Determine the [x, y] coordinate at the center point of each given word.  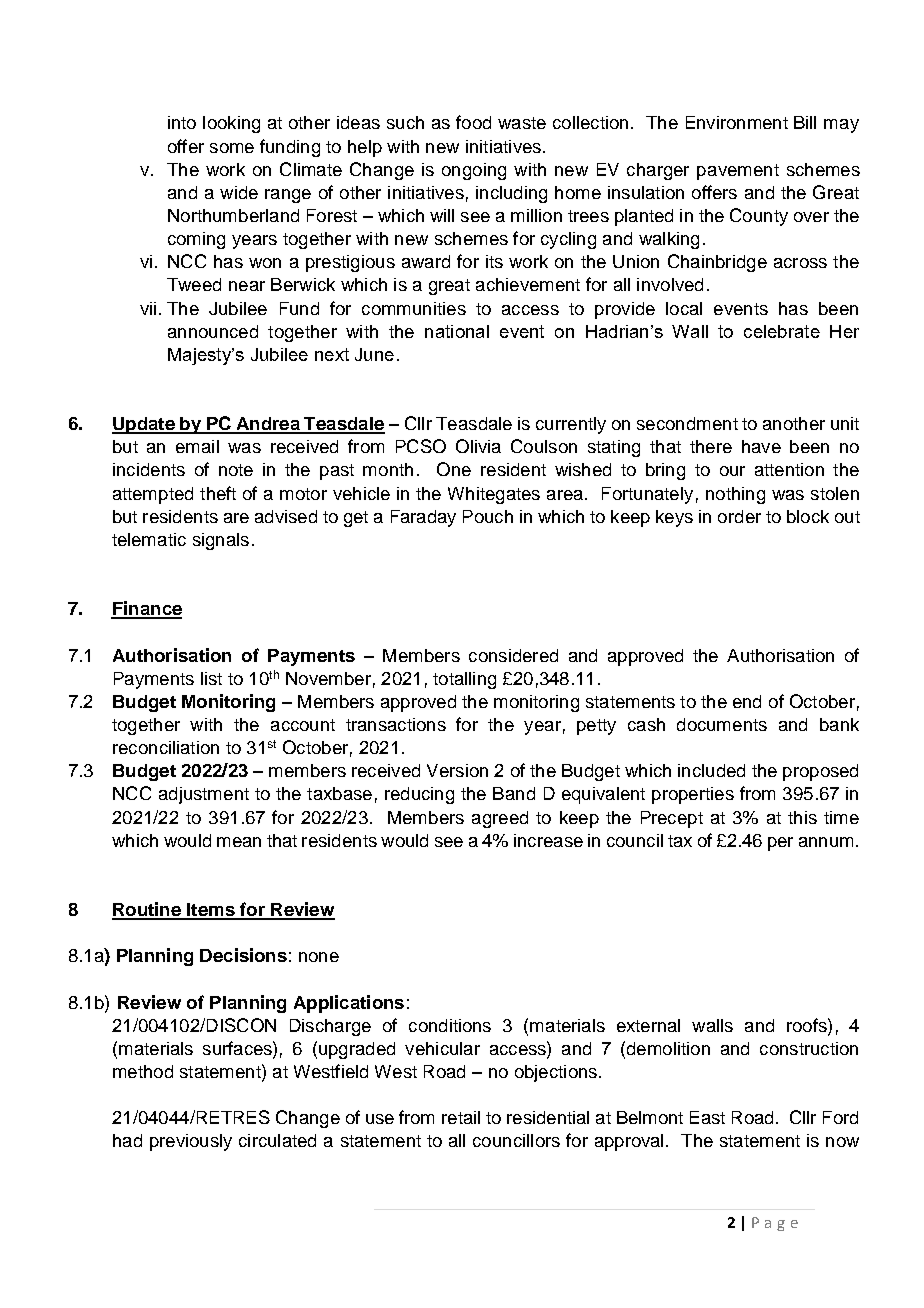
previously [191, 1142]
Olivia [478, 446]
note [236, 470]
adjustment [204, 795]
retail [461, 1117]
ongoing [474, 171]
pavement [738, 172]
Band [514, 793]
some [232, 148]
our [732, 471]
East [707, 1117]
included [711, 770]
